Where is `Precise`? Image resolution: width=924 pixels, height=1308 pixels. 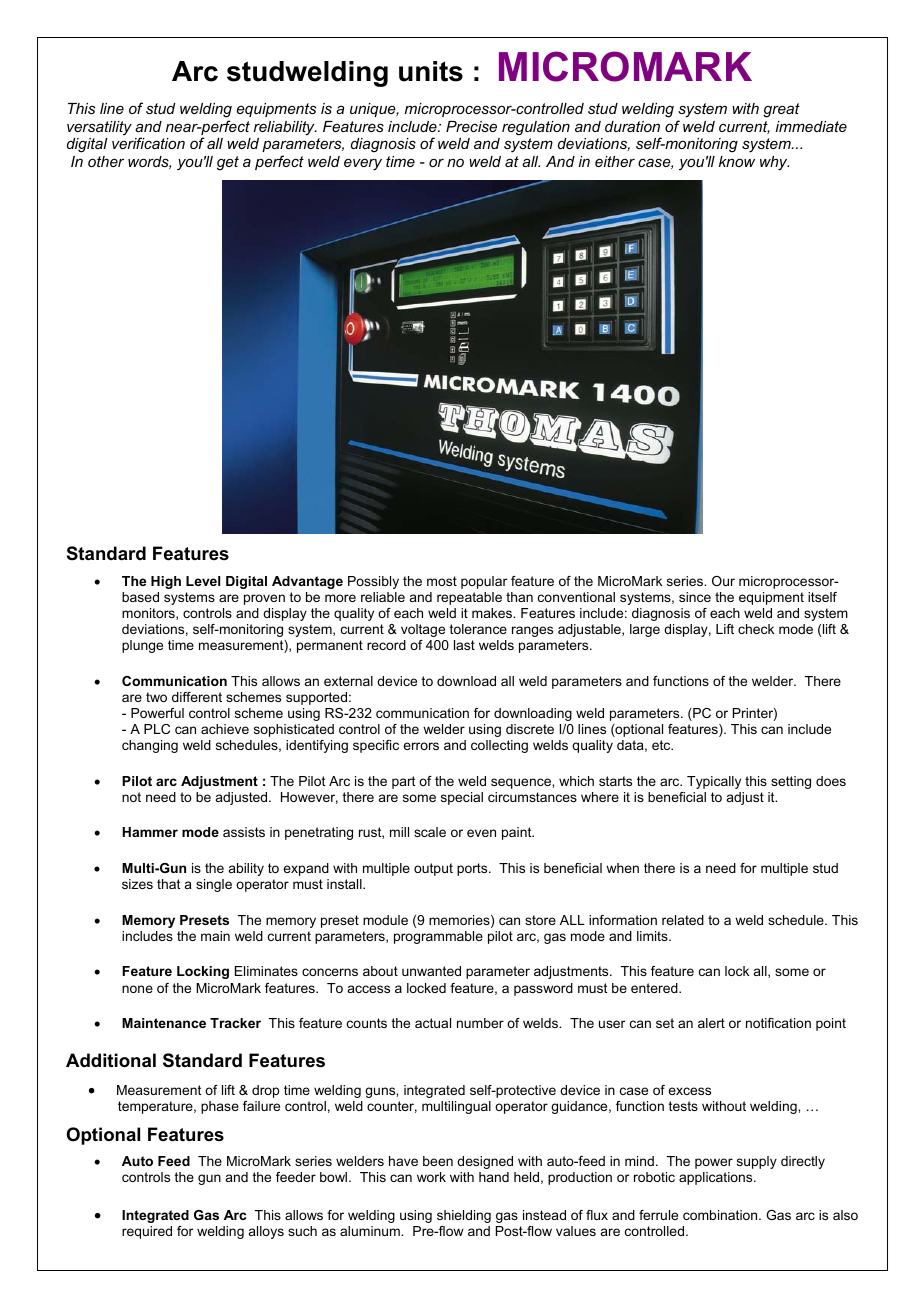
Precise is located at coordinates (471, 126).
